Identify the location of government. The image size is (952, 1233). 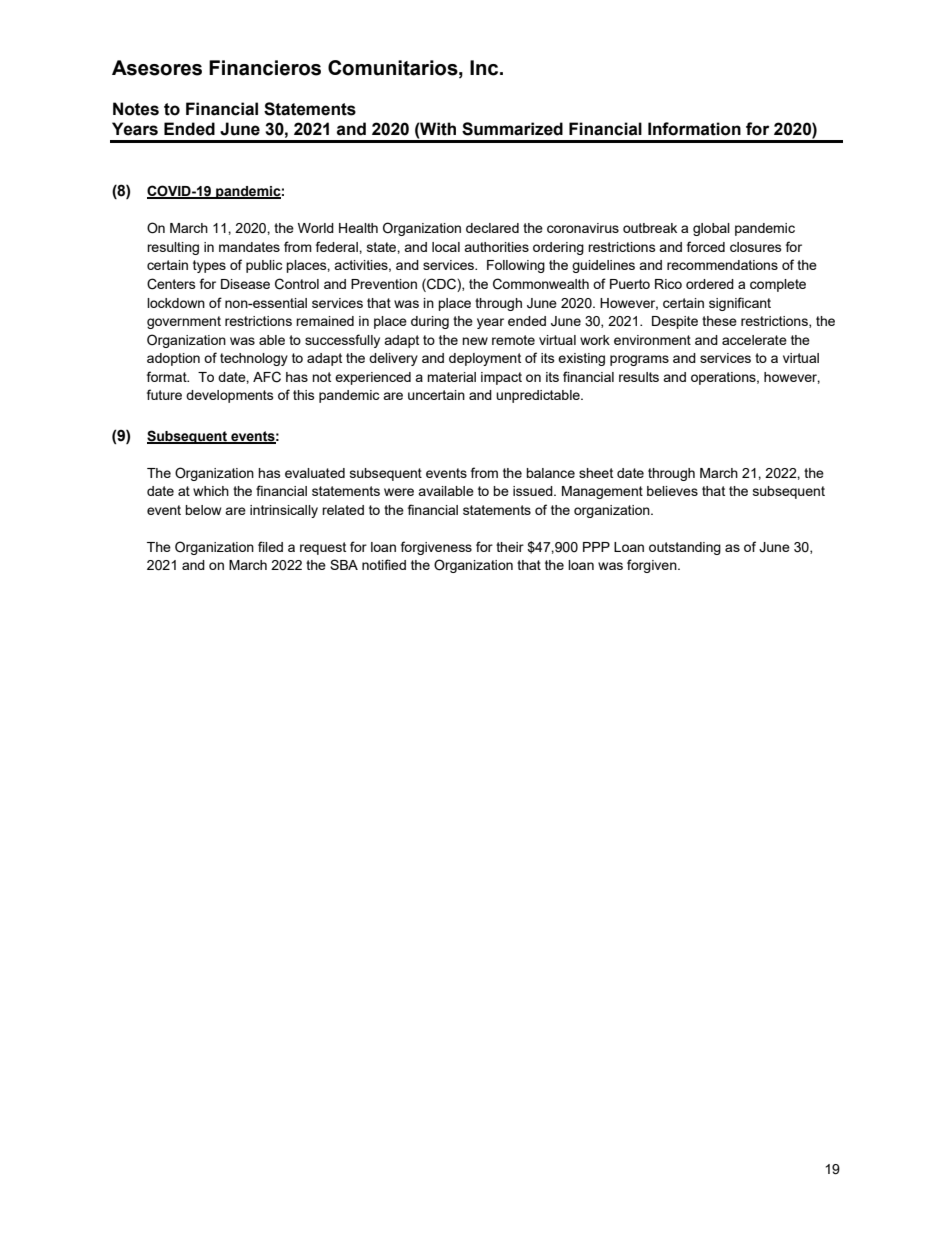
(184, 322).
